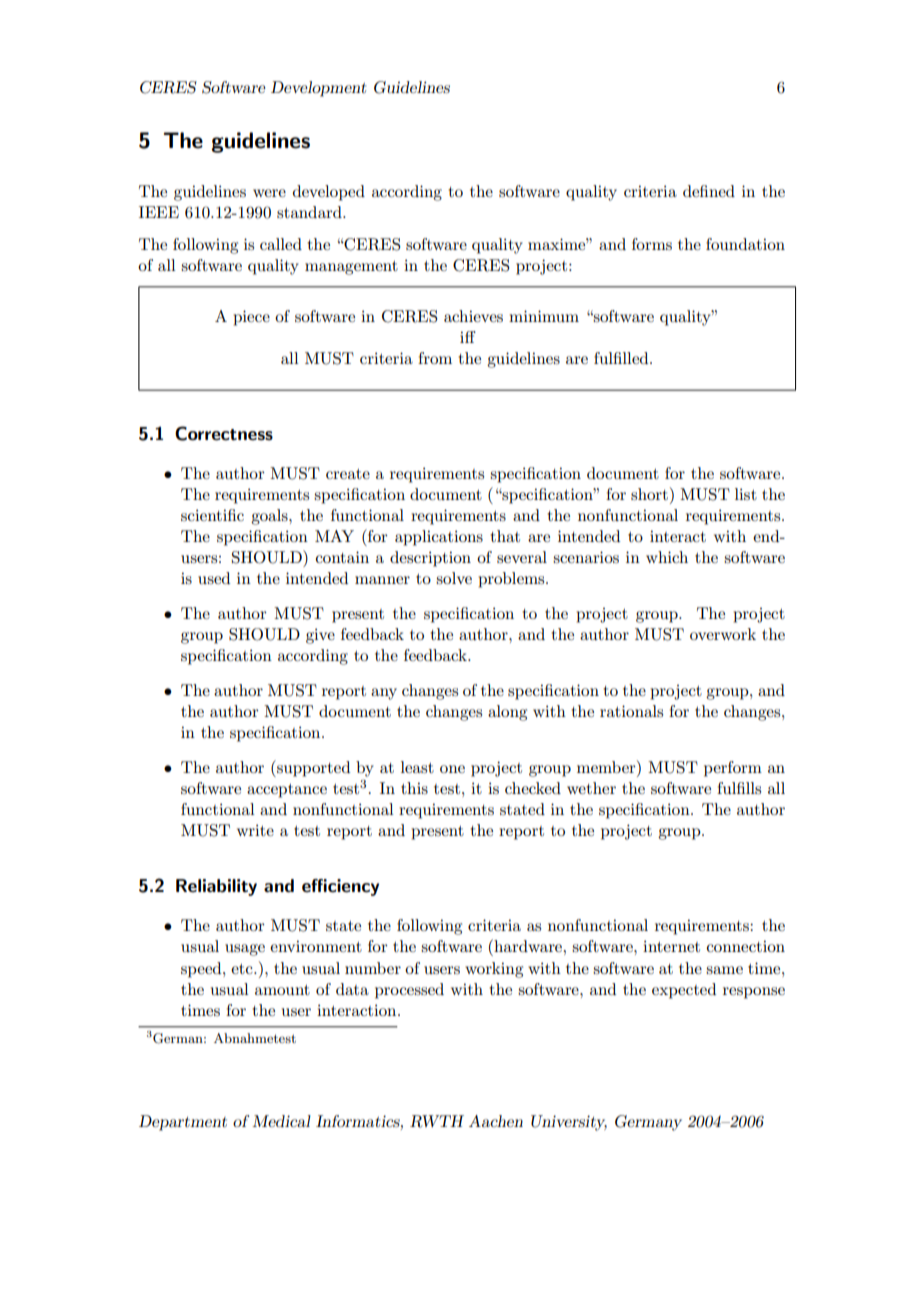 The width and height of the document is (924, 1308). Describe the element at coordinates (255, 830) in the document. I see `write` at that location.
